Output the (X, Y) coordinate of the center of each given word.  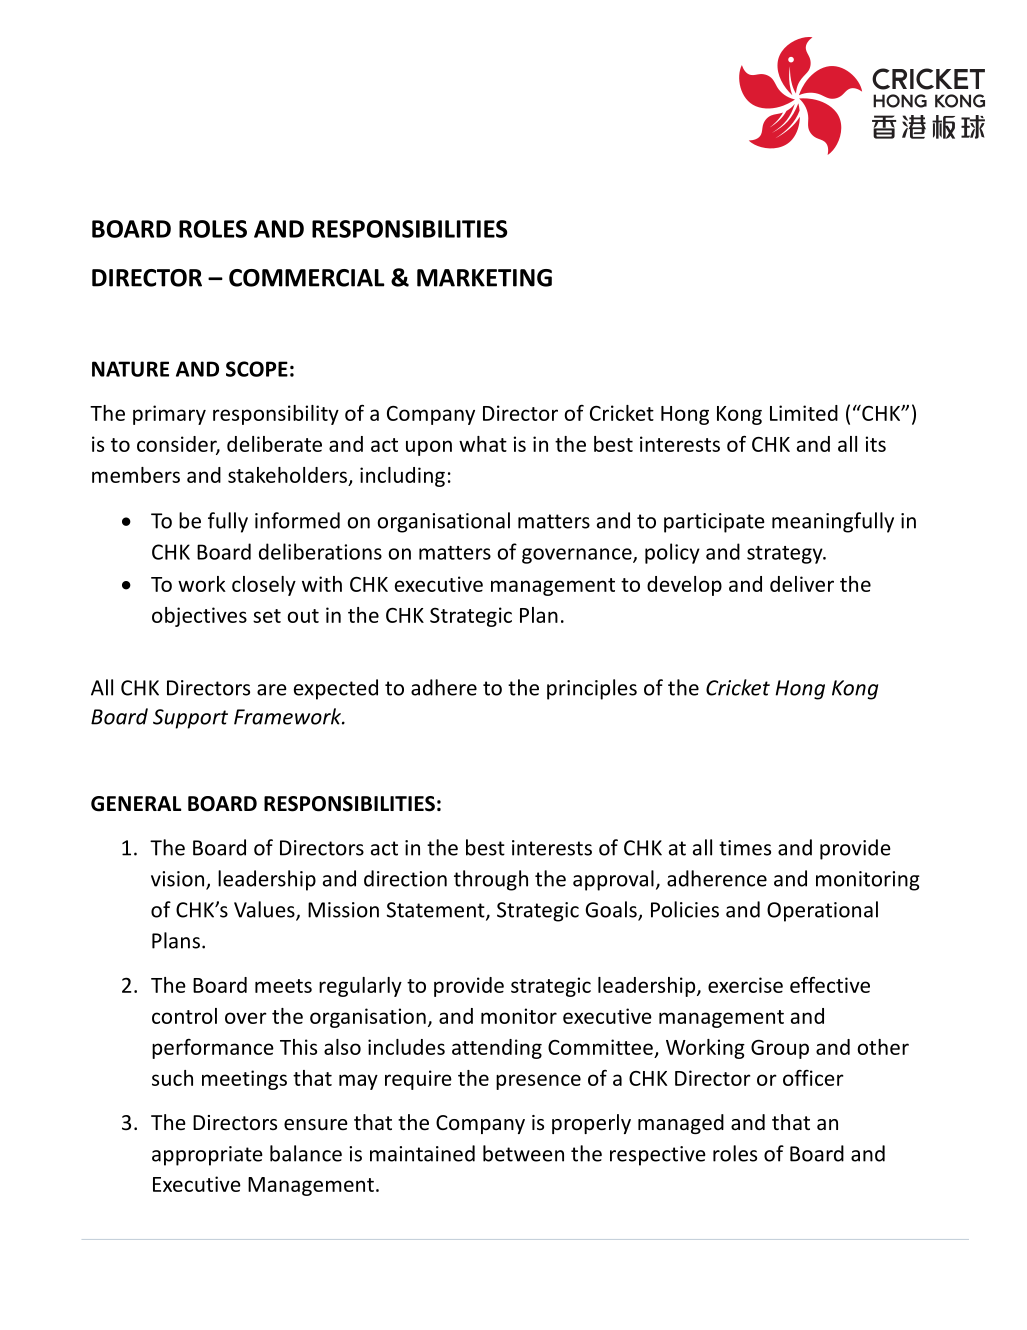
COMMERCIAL (307, 278)
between (523, 1153)
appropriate (207, 1156)
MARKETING (484, 278)
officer (813, 1078)
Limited (804, 413)
